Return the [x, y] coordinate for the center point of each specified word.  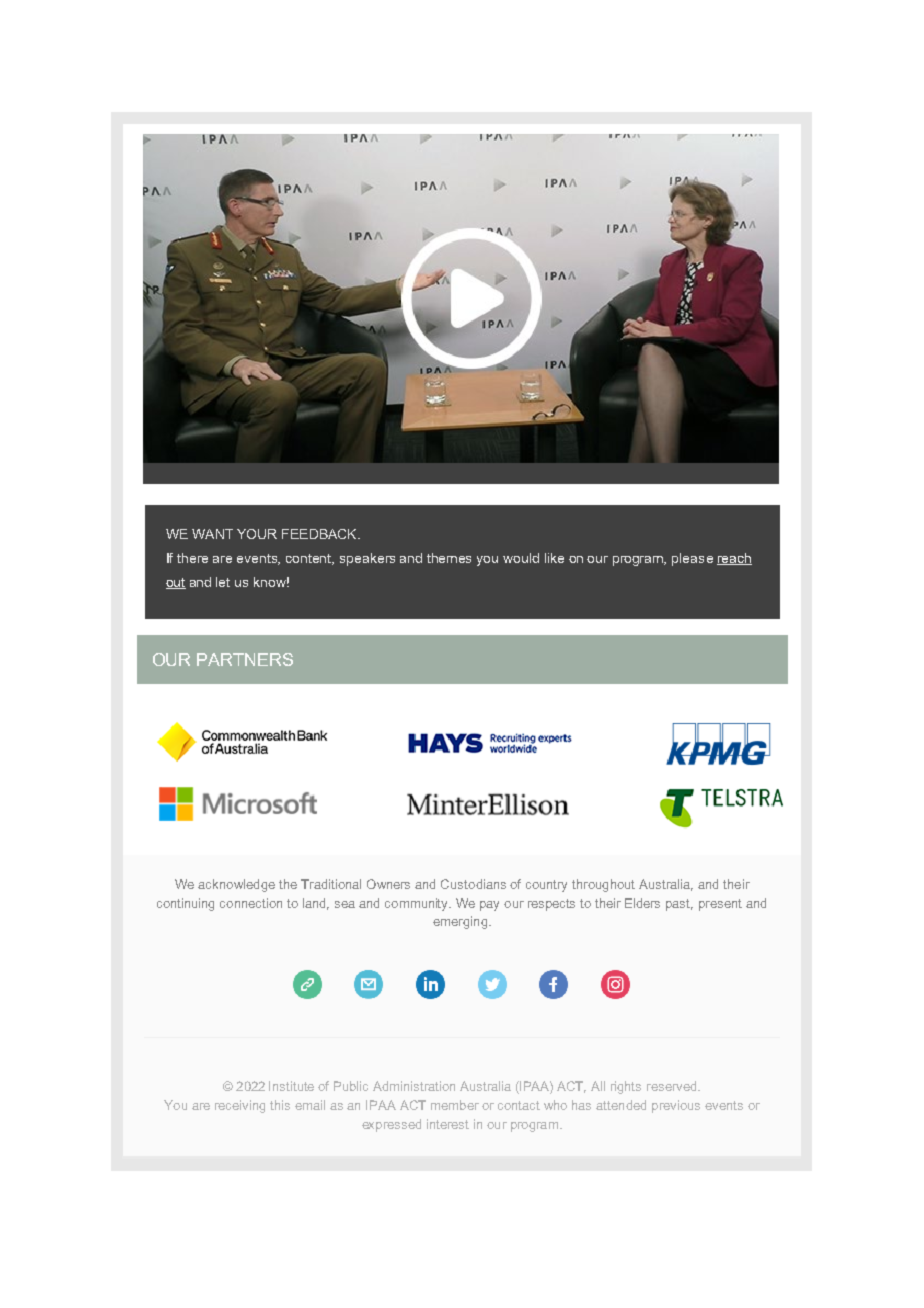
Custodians [473, 884]
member [455, 1105]
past [679, 905]
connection [251, 903]
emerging [460, 922]
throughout [603, 885]
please [692, 559]
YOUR [257, 534]
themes [449, 558]
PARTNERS [245, 659]
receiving [240, 1106]
